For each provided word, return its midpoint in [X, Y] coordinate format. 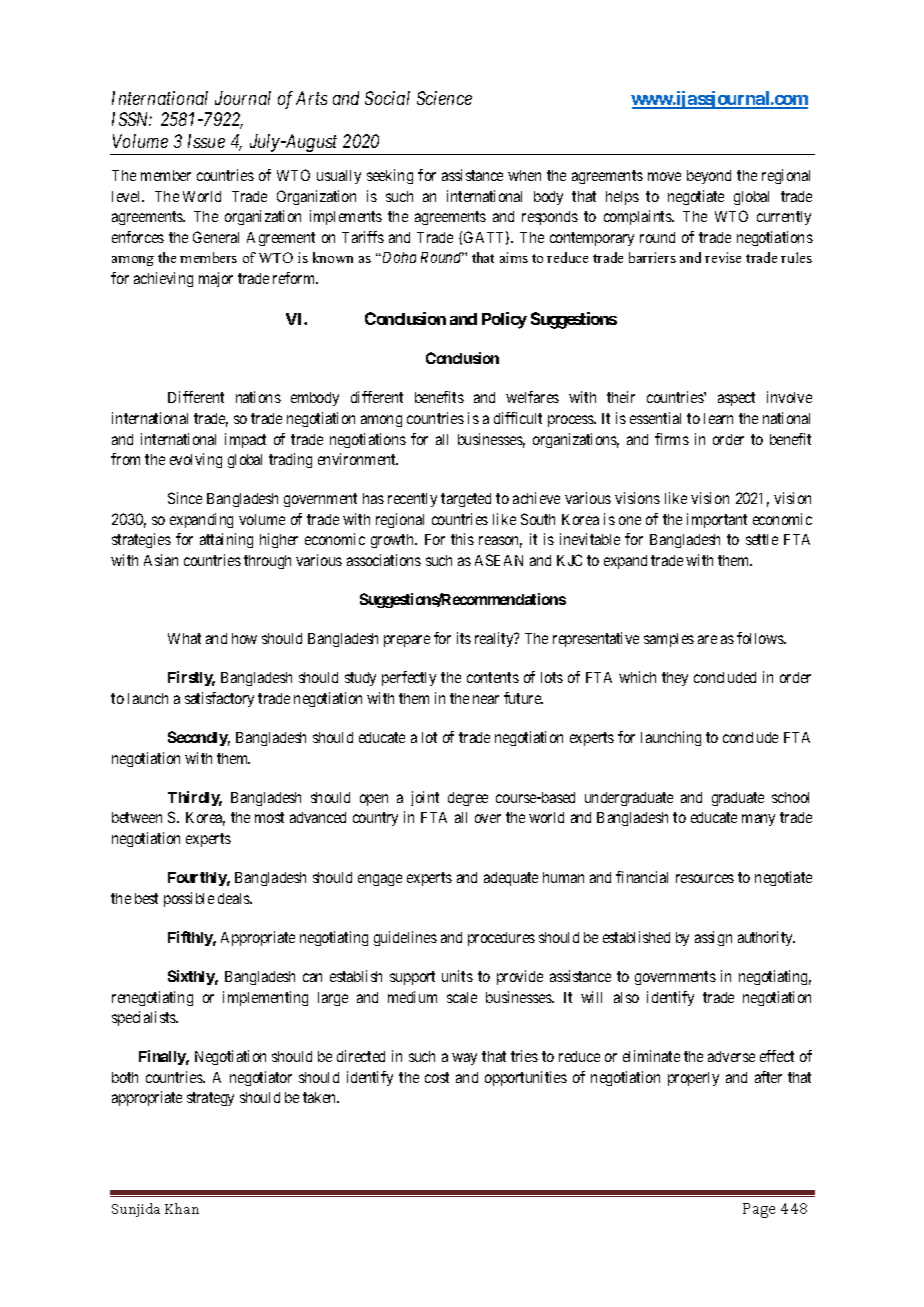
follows [761, 638]
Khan [182, 1208]
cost [437, 1077]
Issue [206, 141]
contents [493, 677]
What [184, 638]
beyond [709, 177]
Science [444, 98]
